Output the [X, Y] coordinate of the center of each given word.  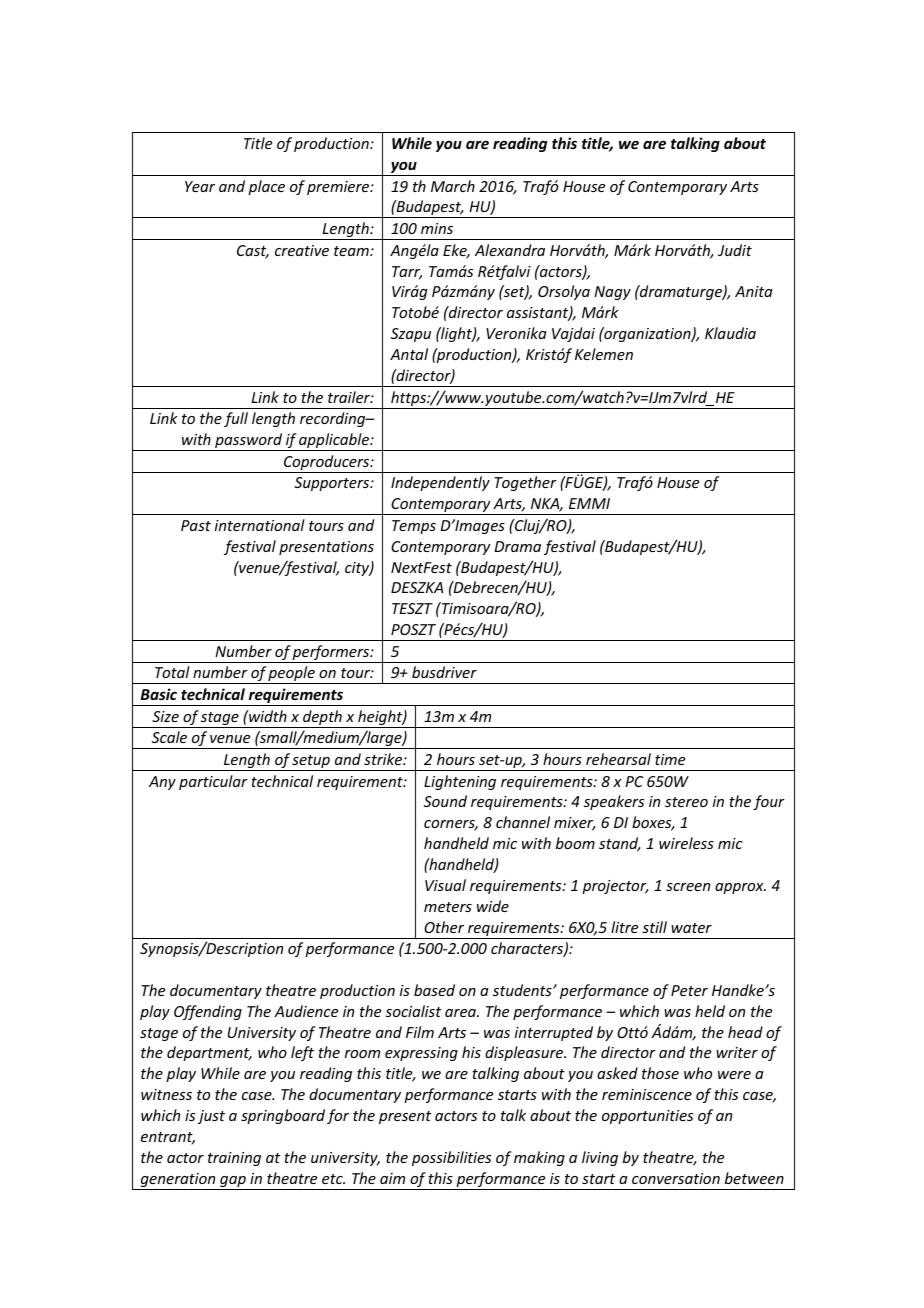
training [234, 1159]
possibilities [451, 1158]
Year [200, 186]
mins [437, 228]
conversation [676, 1178]
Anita [754, 291]
